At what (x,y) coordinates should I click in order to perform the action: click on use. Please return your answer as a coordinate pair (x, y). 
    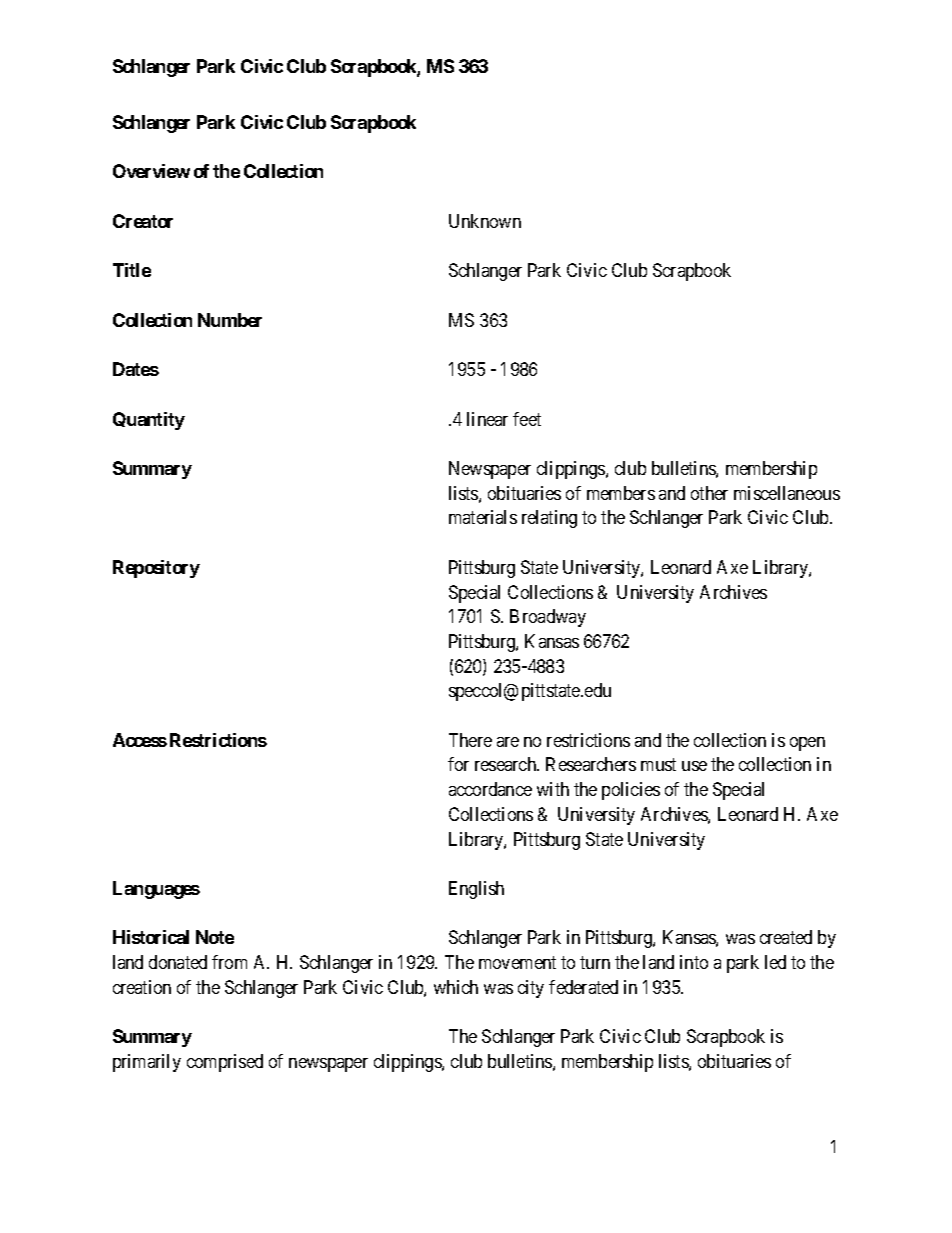
    Looking at the image, I should click on (694, 766).
